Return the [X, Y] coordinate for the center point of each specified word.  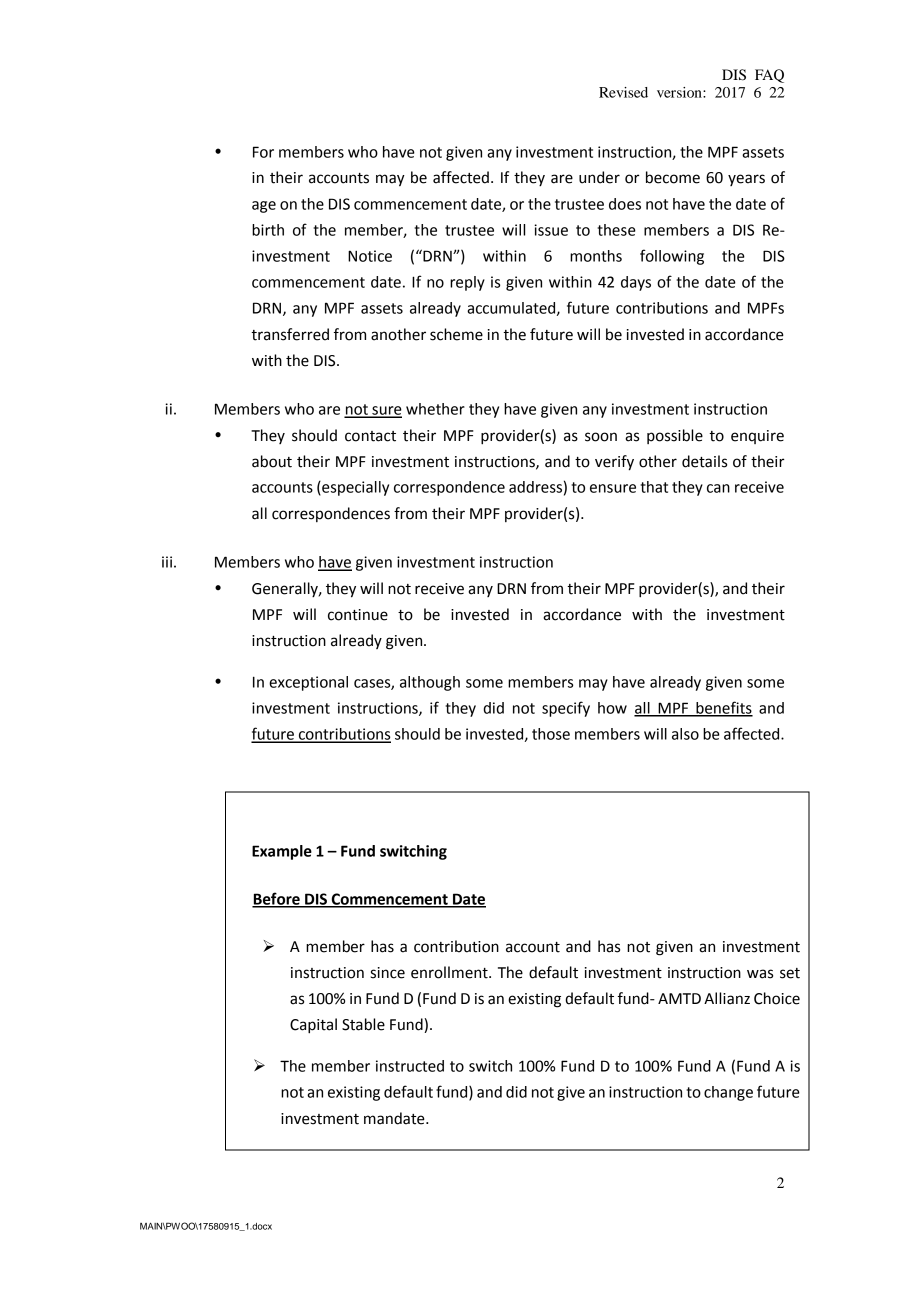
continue [358, 615]
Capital [313, 1026]
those [551, 734]
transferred [290, 334]
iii [167, 562]
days [636, 283]
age [264, 207]
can [718, 488]
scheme [456, 334]
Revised [623, 92]
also [685, 734]
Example [282, 852]
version [680, 92]
